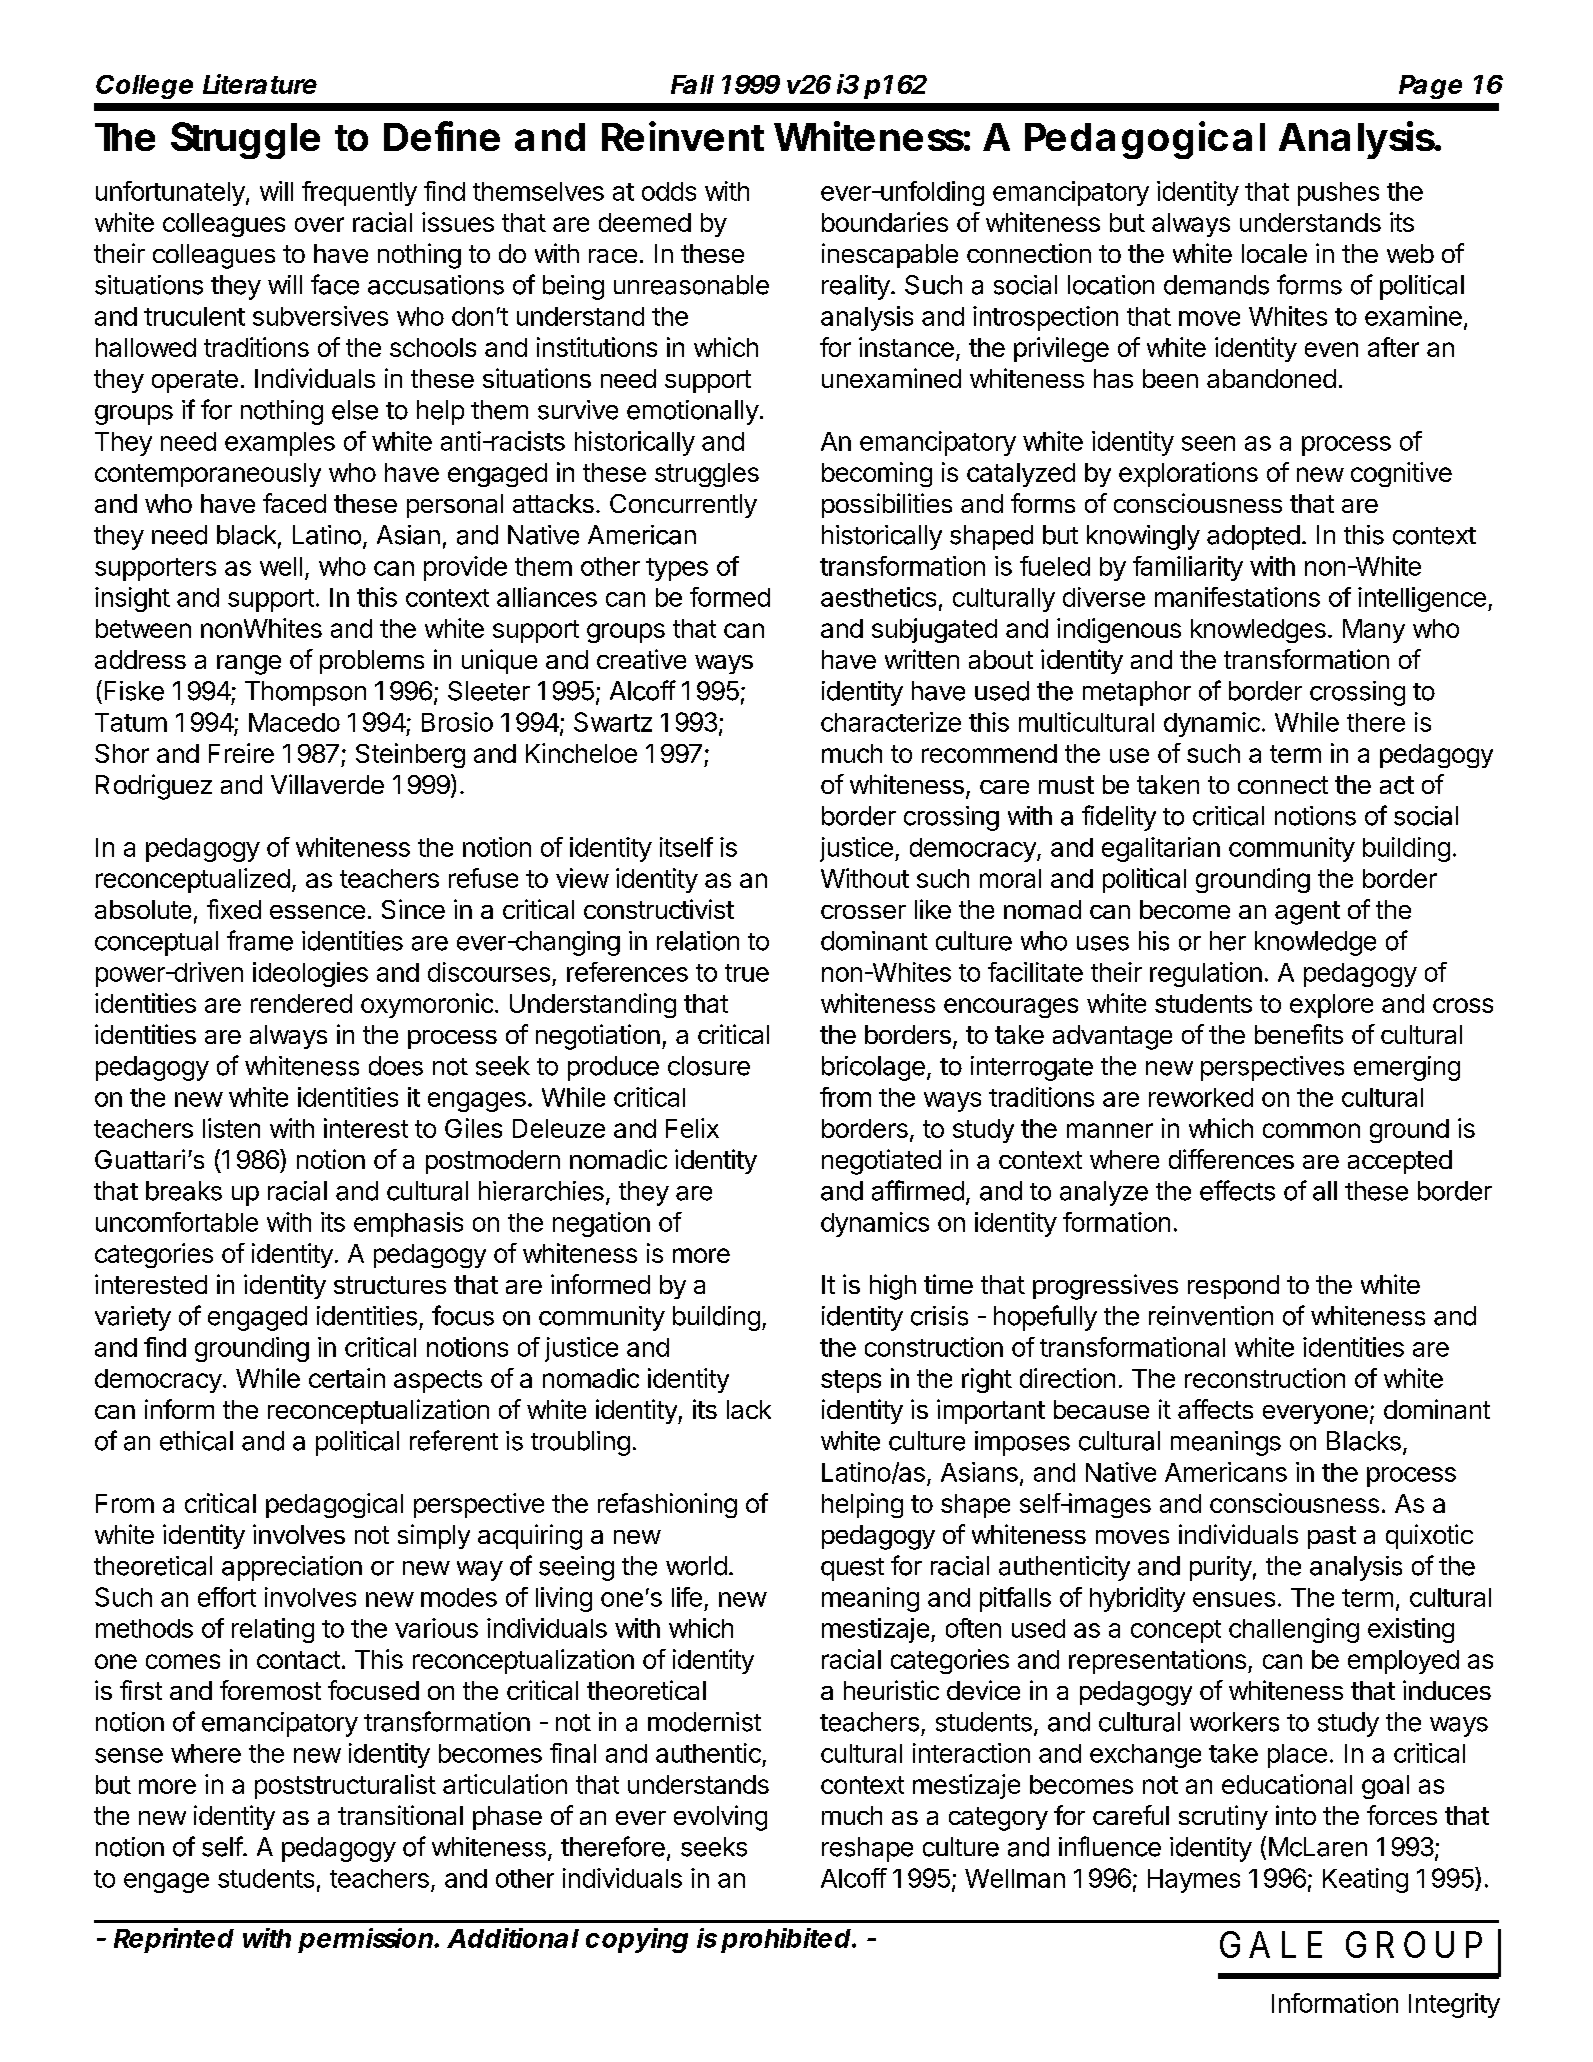 The height and width of the screenshot is (2062, 1593). I want to click on over, so click(319, 224).
